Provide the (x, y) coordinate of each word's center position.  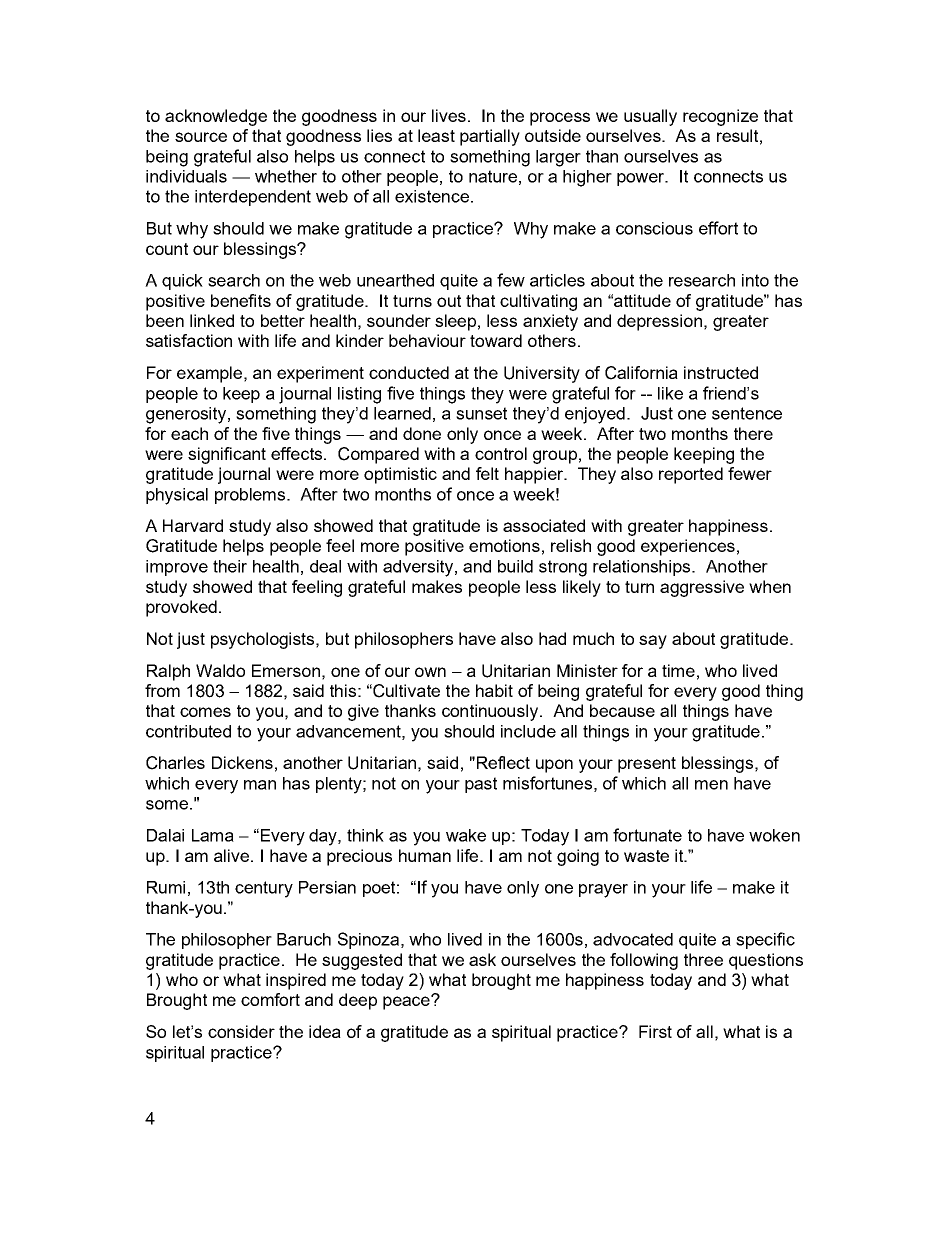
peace (407, 1002)
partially (490, 137)
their (230, 566)
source (201, 137)
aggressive (702, 588)
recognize (720, 117)
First (655, 1031)
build (515, 566)
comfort (270, 999)
